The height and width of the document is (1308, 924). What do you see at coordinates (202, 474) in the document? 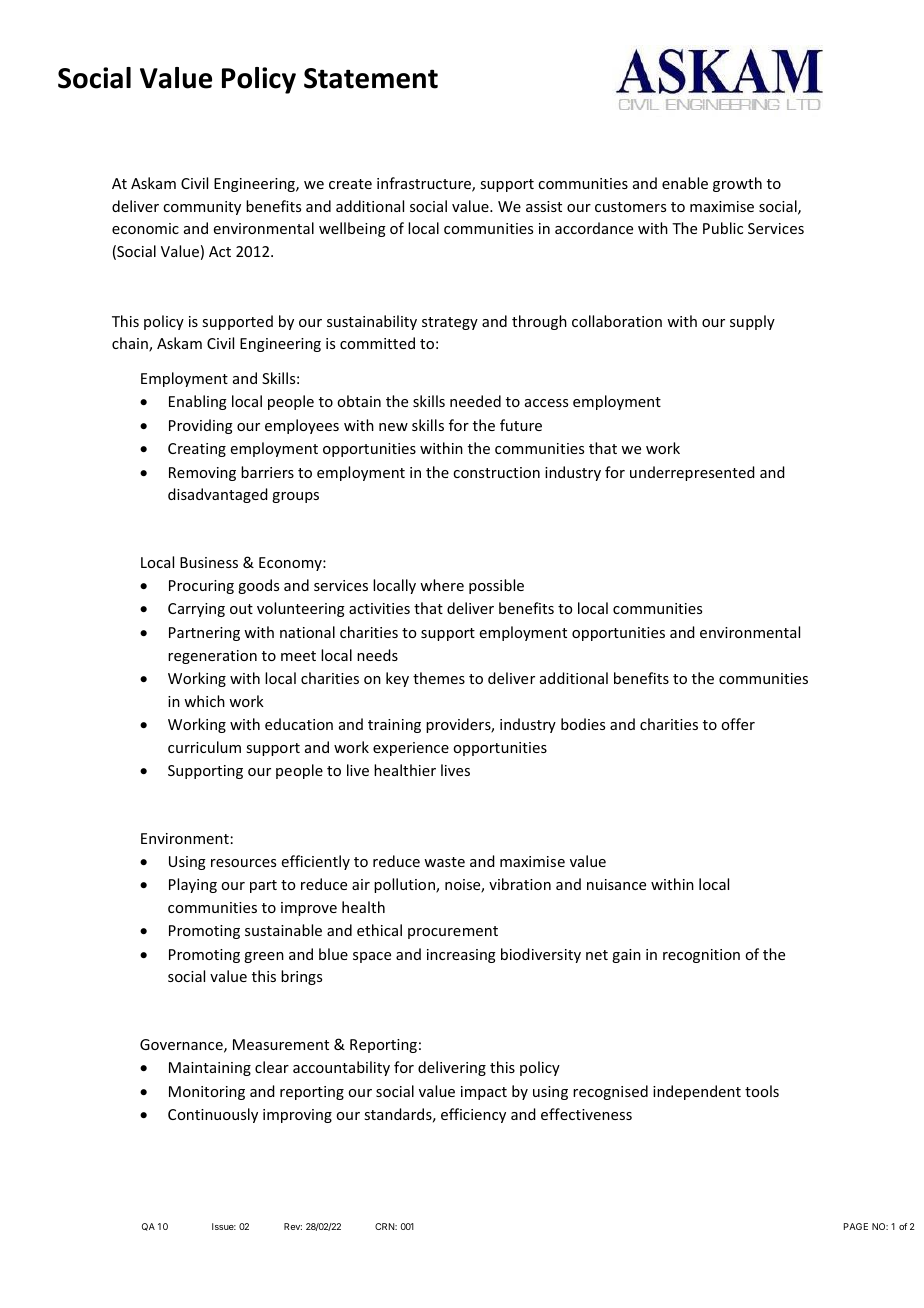
I see `Removing` at bounding box center [202, 474].
